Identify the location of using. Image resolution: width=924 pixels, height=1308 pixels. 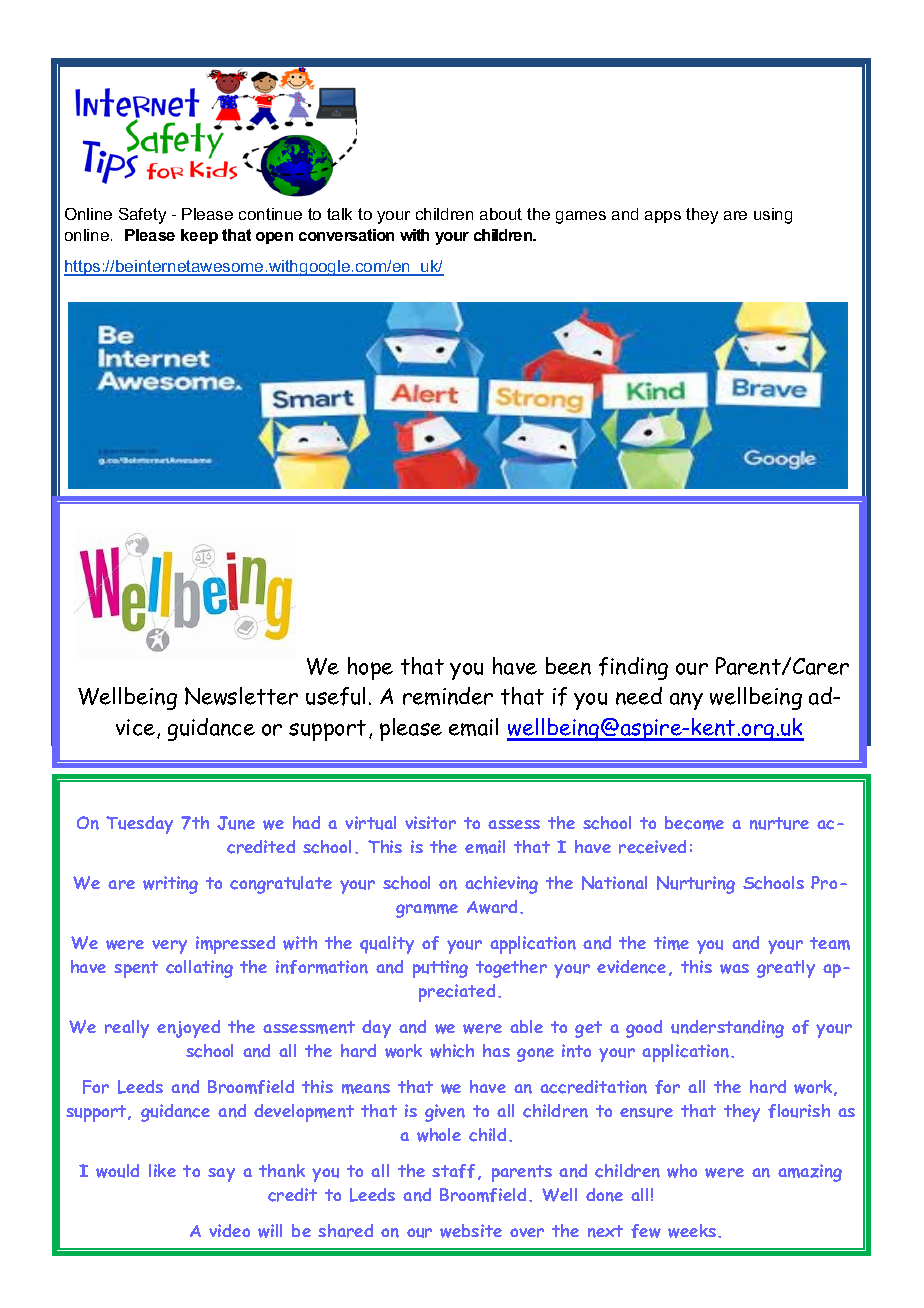
(773, 216).
